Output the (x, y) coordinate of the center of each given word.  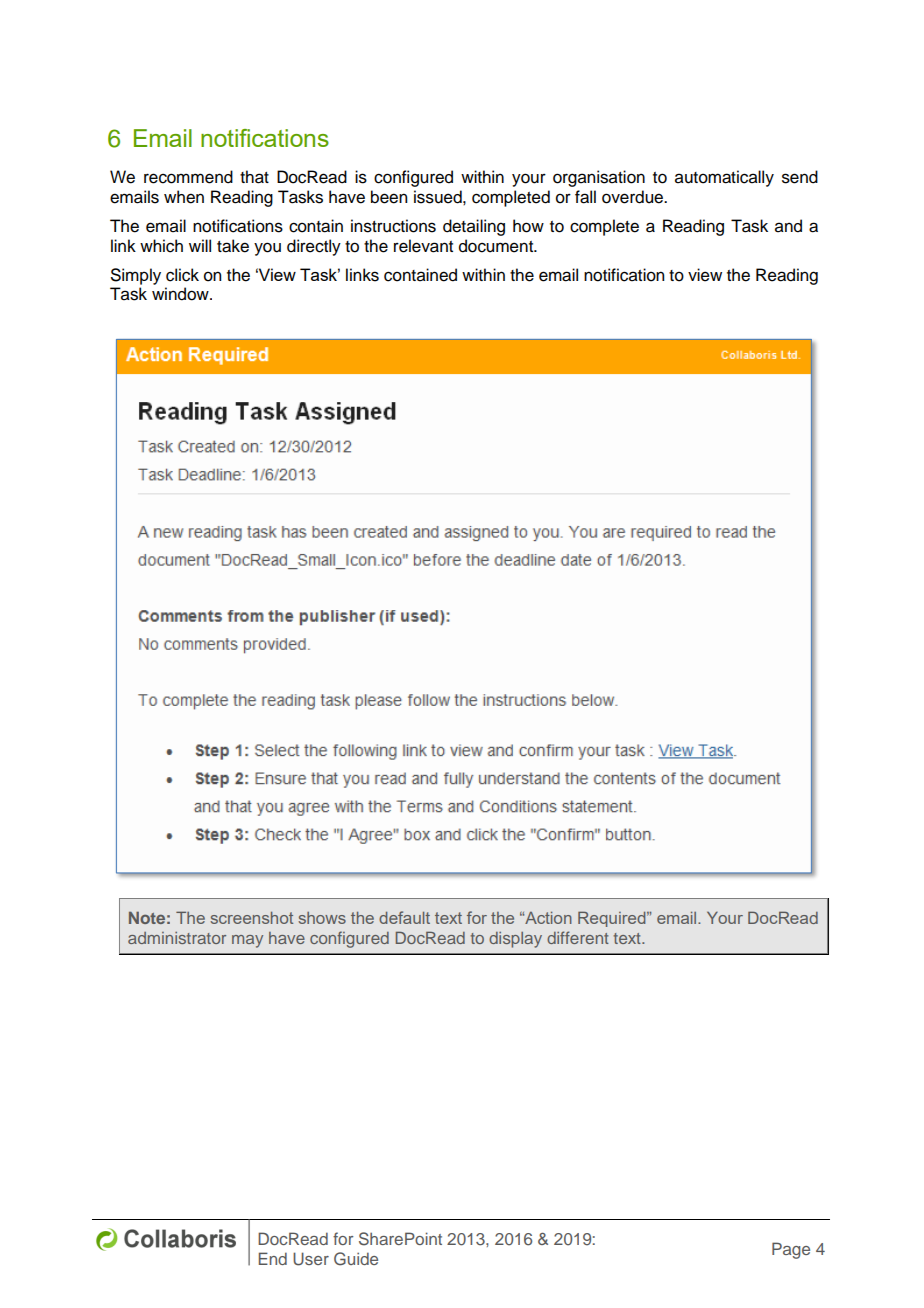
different (578, 937)
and (788, 226)
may (247, 941)
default (404, 917)
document (497, 246)
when (184, 197)
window (181, 294)
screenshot (252, 918)
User (311, 1259)
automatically (724, 178)
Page (791, 1250)
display (515, 940)
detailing (474, 227)
